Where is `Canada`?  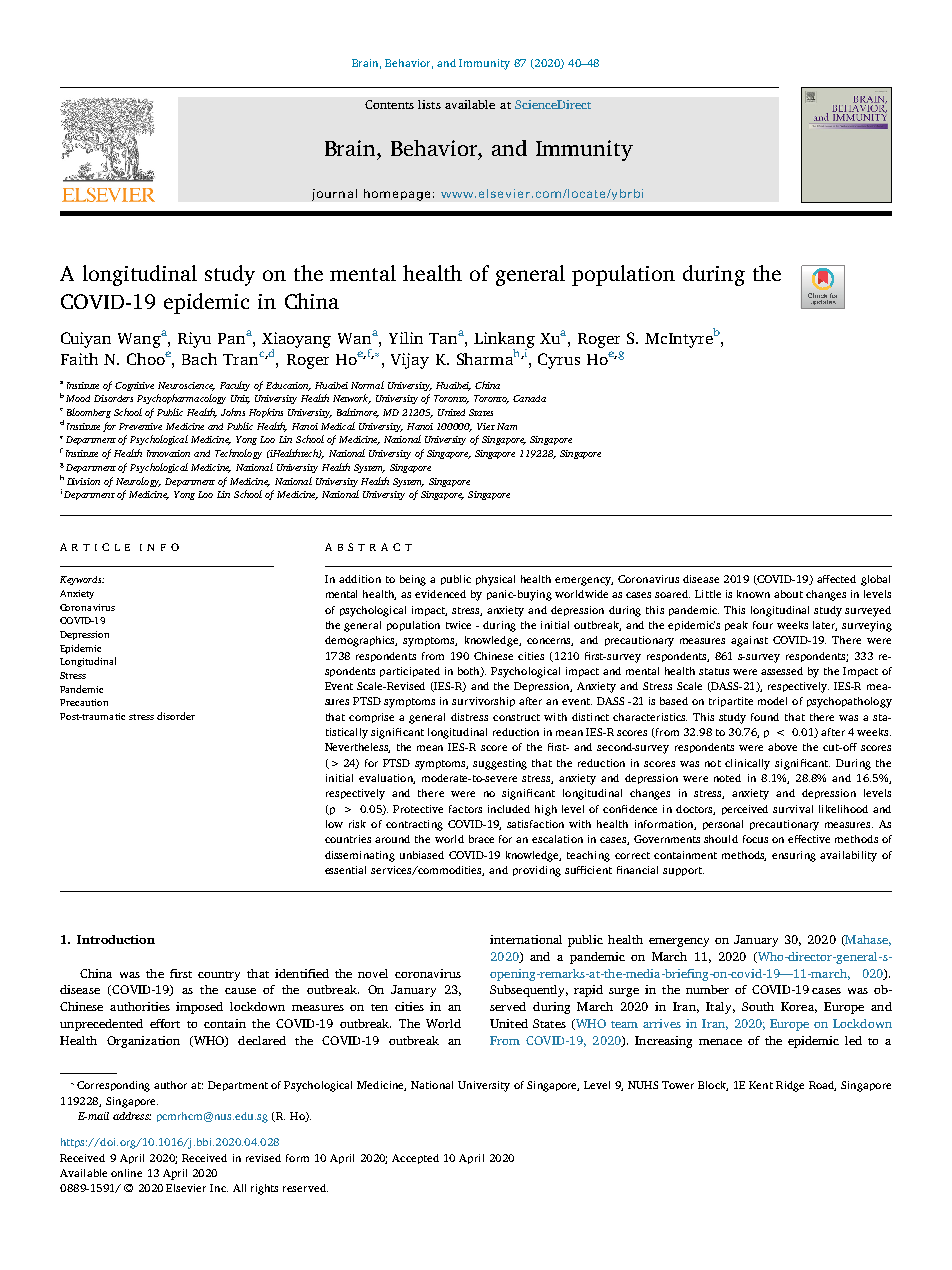
Canada is located at coordinates (529, 398).
